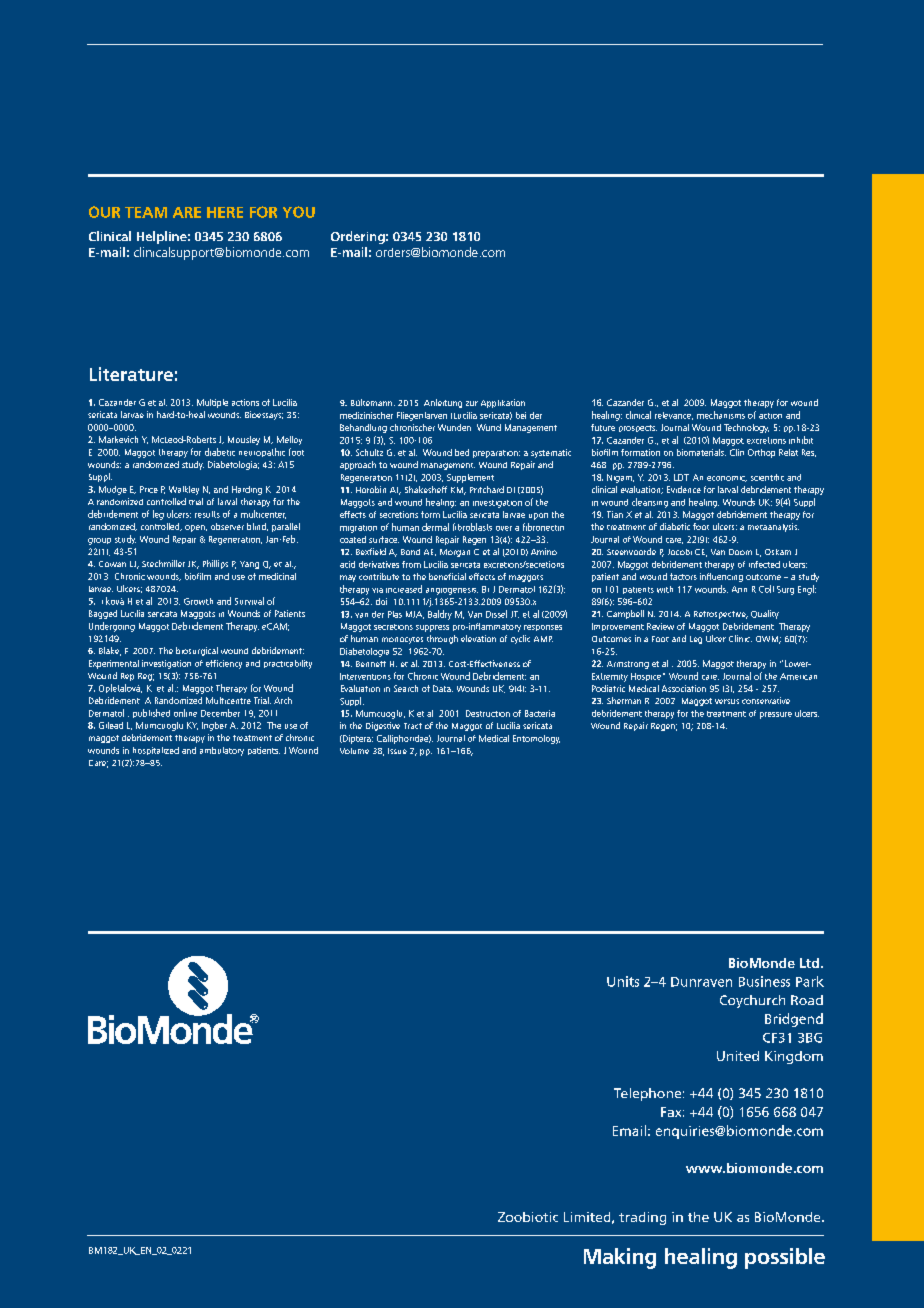 This image has height=1308, width=924. What do you see at coordinates (413, 726) in the image?
I see `Tract` at bounding box center [413, 726].
